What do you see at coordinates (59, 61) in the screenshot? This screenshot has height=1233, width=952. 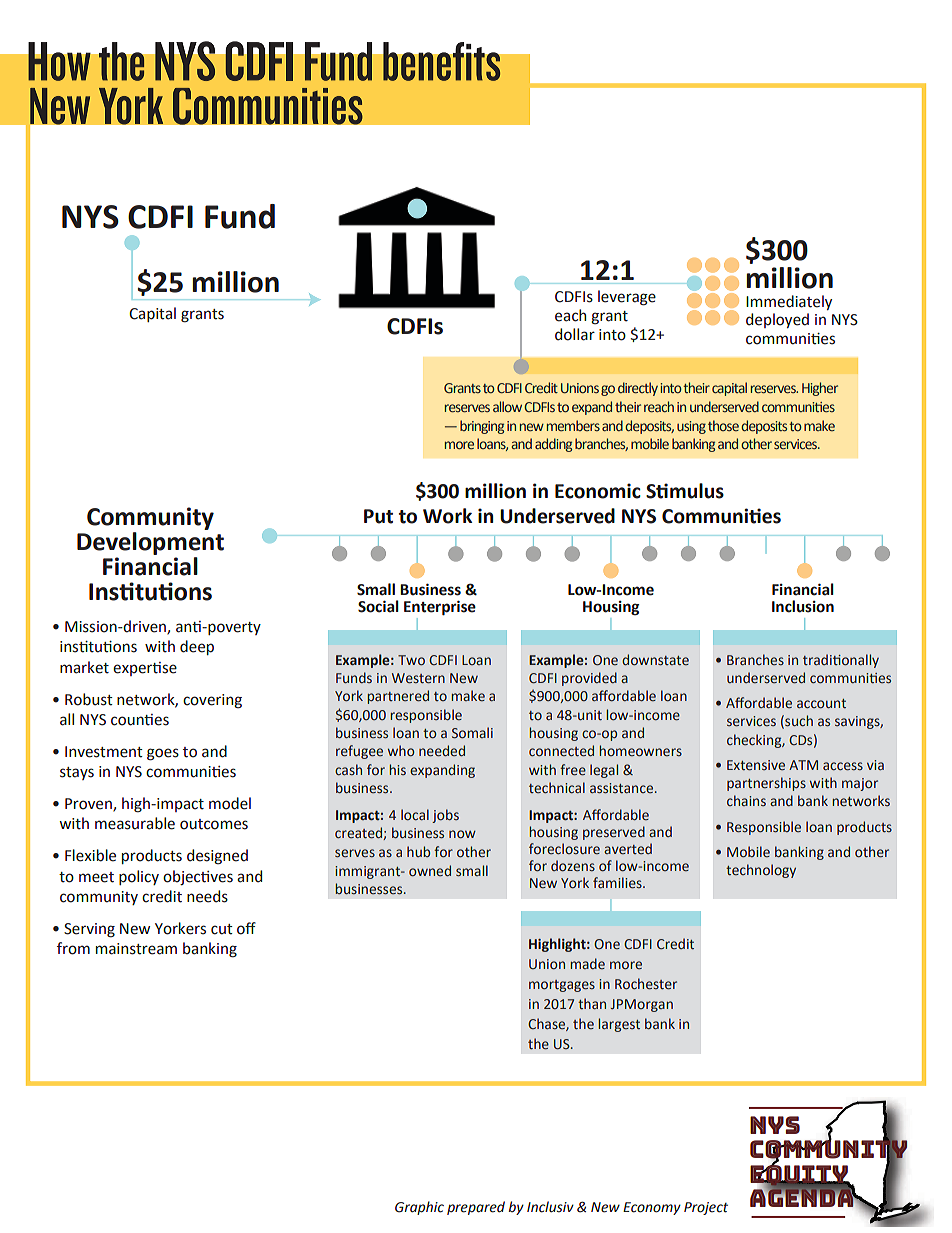 I see `How` at bounding box center [59, 61].
